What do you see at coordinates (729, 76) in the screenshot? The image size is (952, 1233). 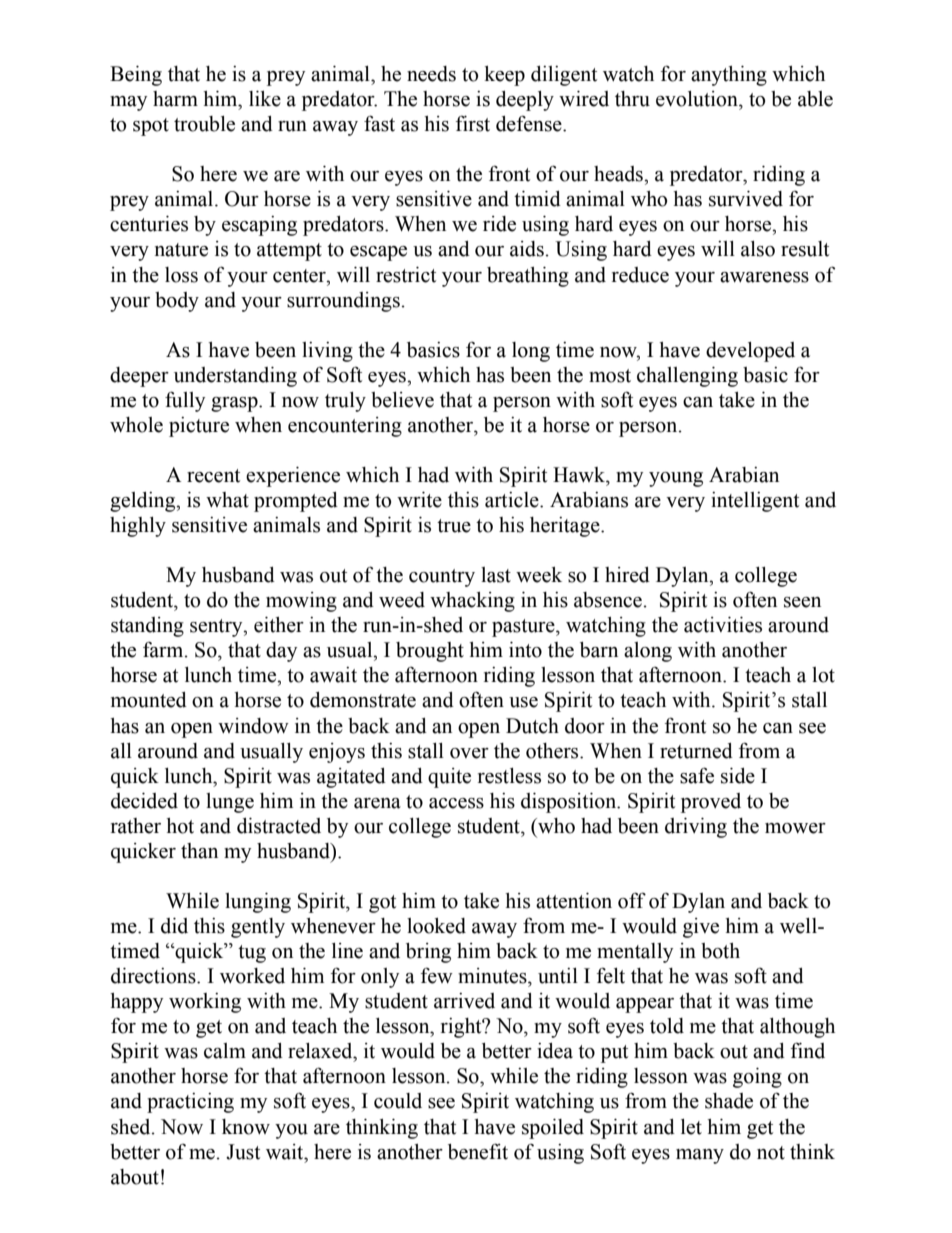 I see `anything` at bounding box center [729, 76].
